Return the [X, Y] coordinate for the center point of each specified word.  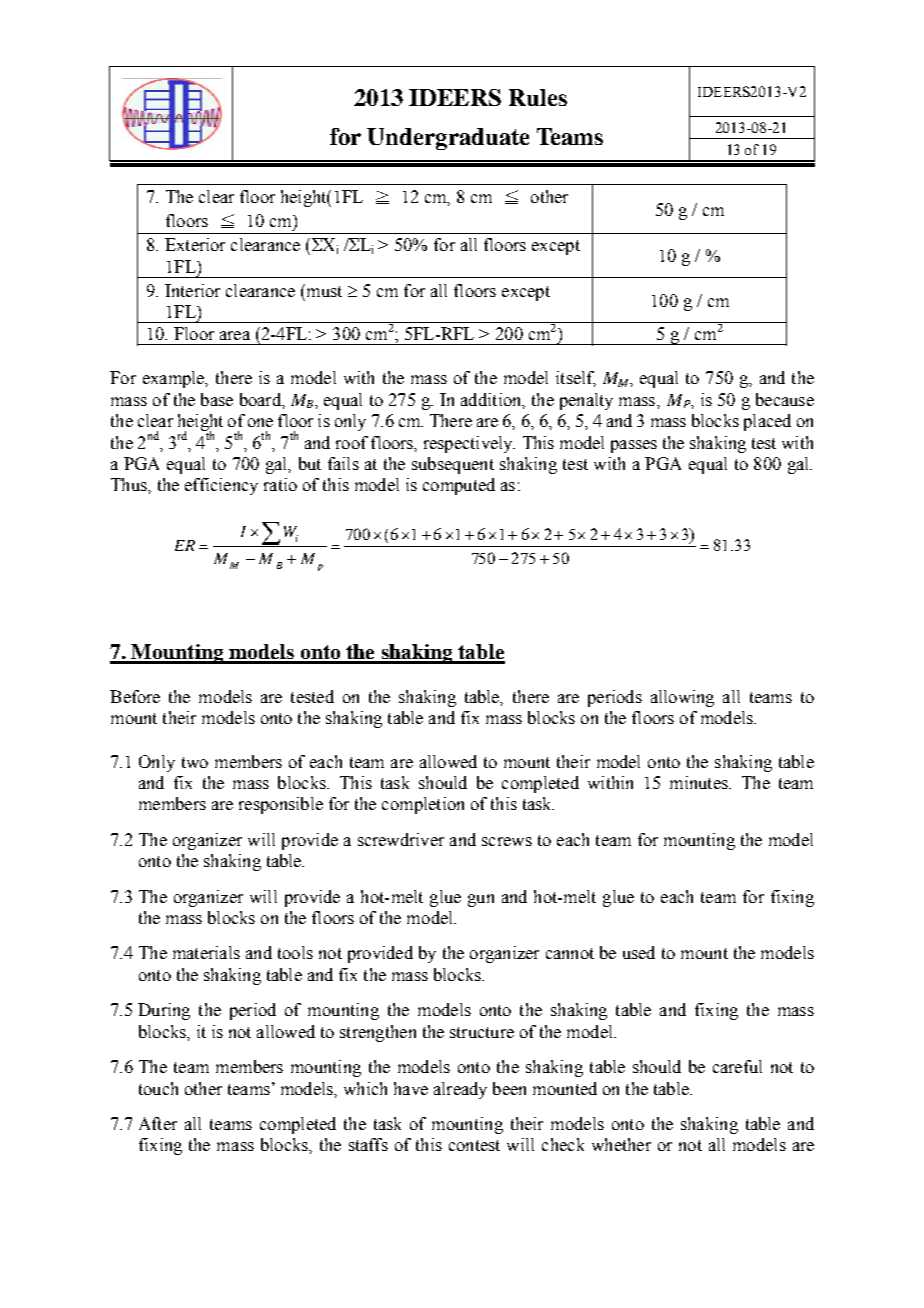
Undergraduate [448, 139]
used [639, 952]
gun [481, 900]
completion [423, 805]
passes [634, 446]
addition [492, 400]
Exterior [195, 244]
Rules [538, 97]
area [235, 335]
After [158, 1123]
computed [459, 486]
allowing [682, 698]
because [785, 399]
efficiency [221, 486]
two [195, 762]
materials [206, 952]
